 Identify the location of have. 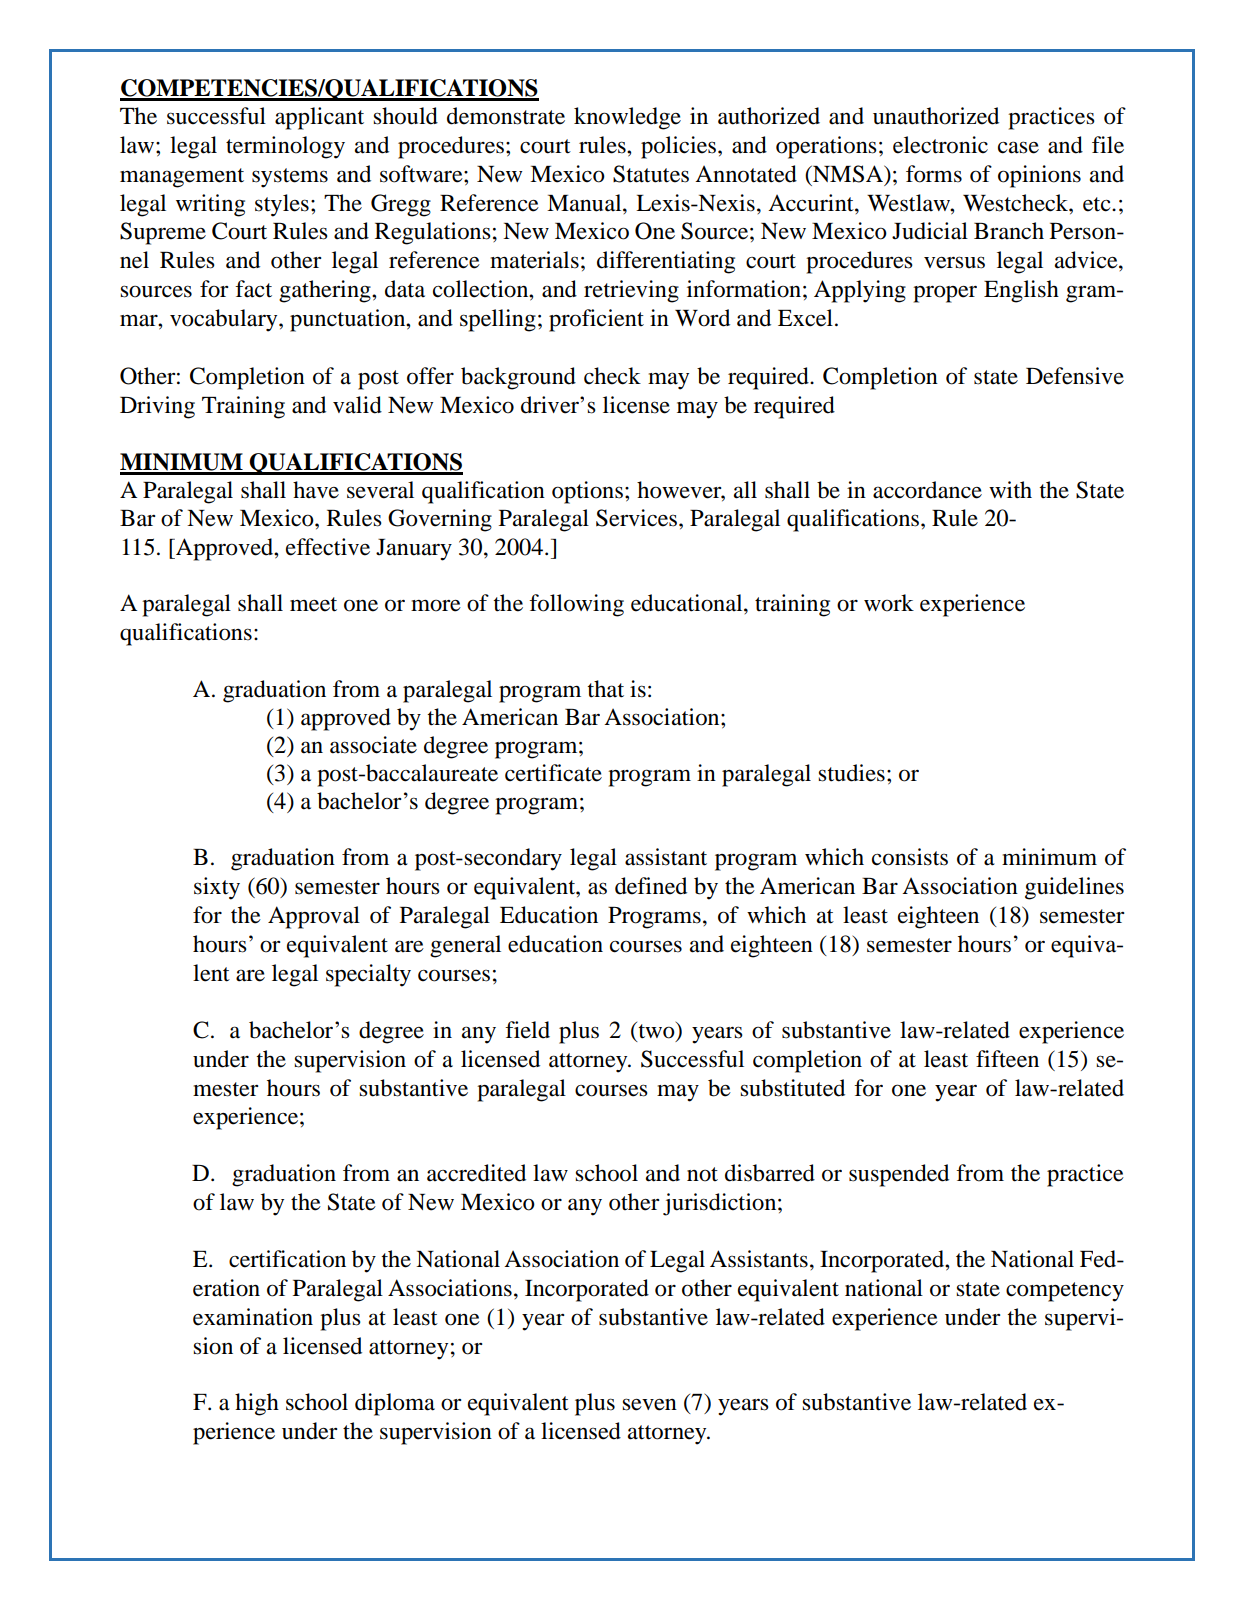
(316, 490).
